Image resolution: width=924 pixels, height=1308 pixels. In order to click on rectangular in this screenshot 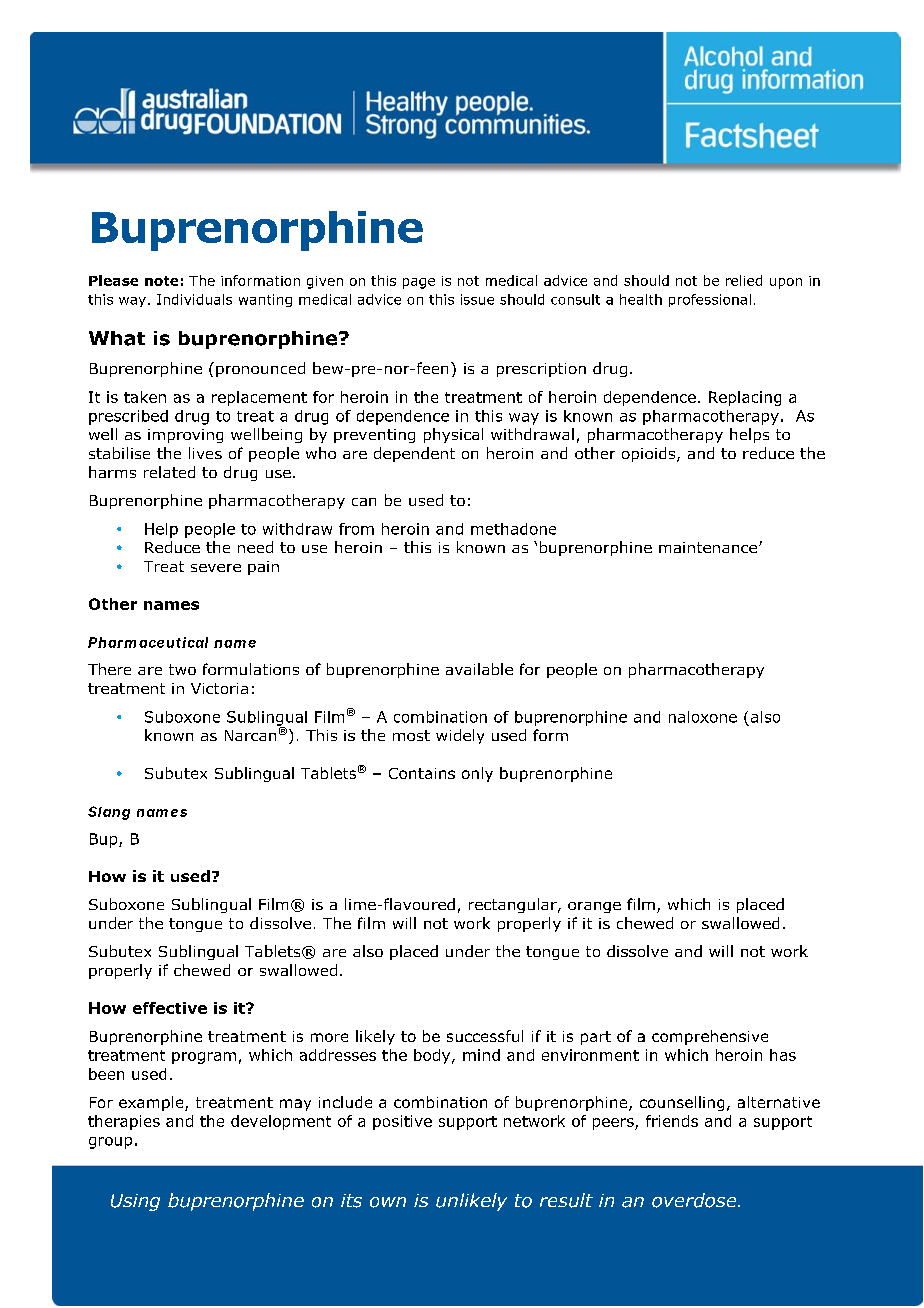, I will do `click(514, 905)`.
